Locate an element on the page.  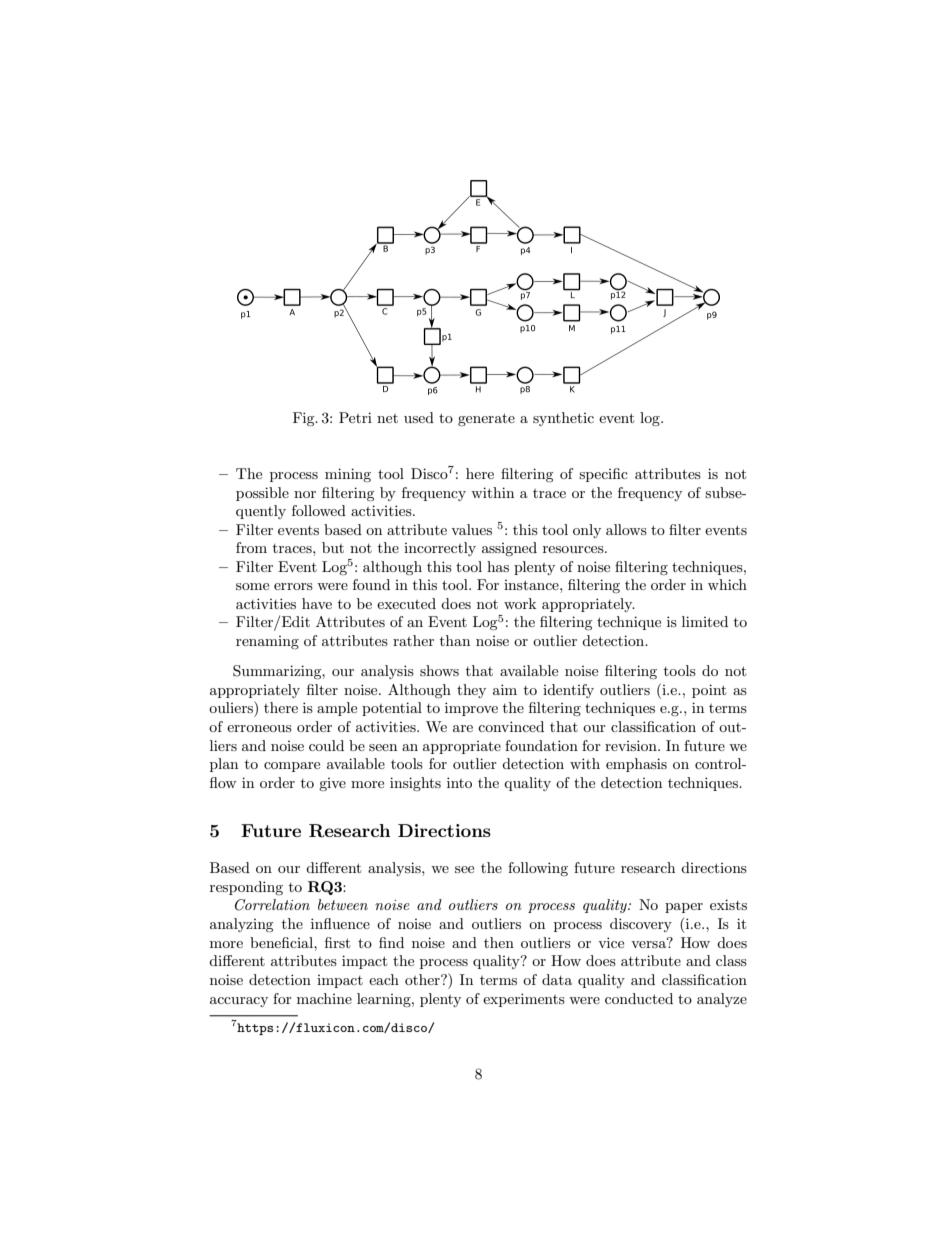
point is located at coordinates (709, 691).
